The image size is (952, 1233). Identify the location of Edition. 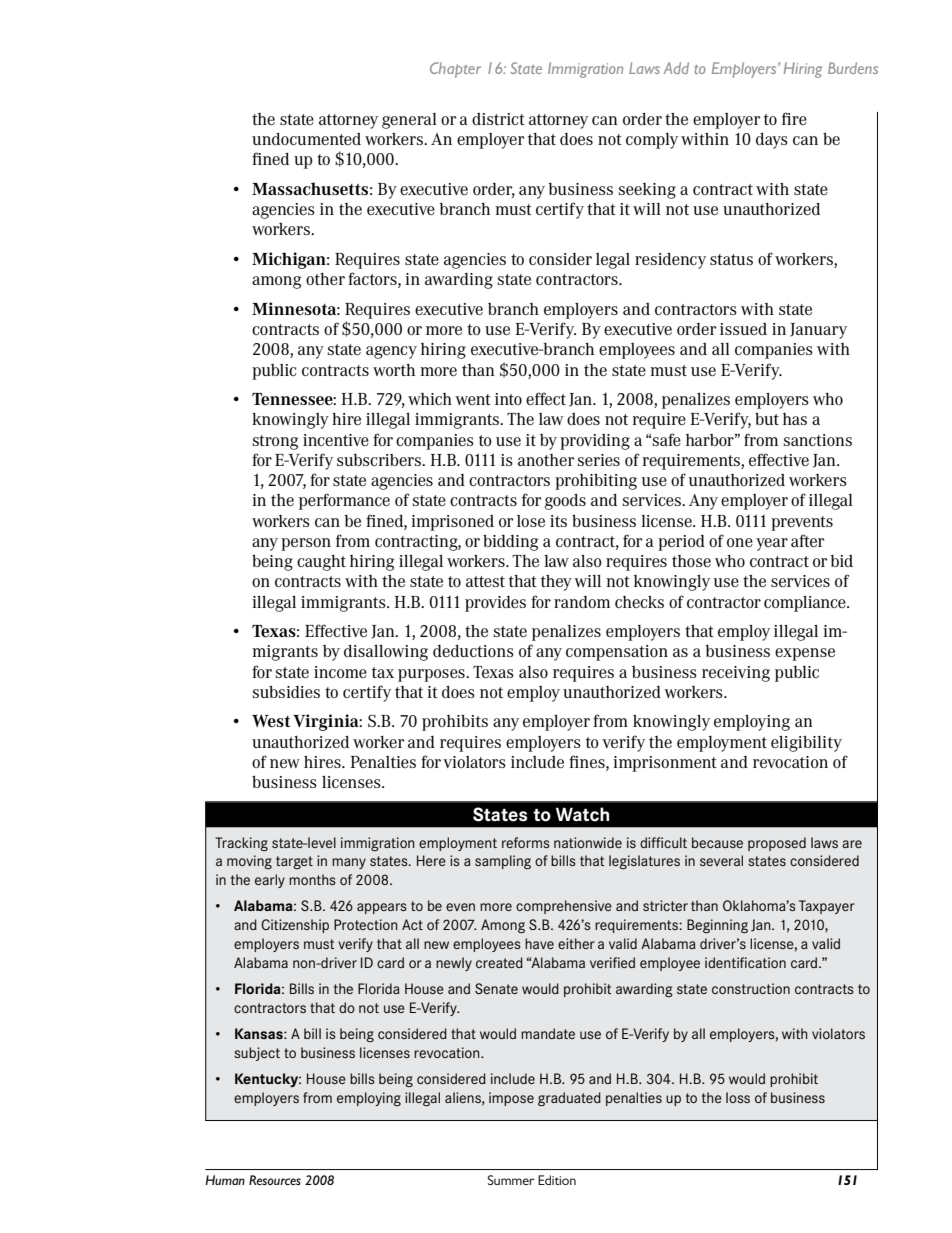
(557, 1180).
